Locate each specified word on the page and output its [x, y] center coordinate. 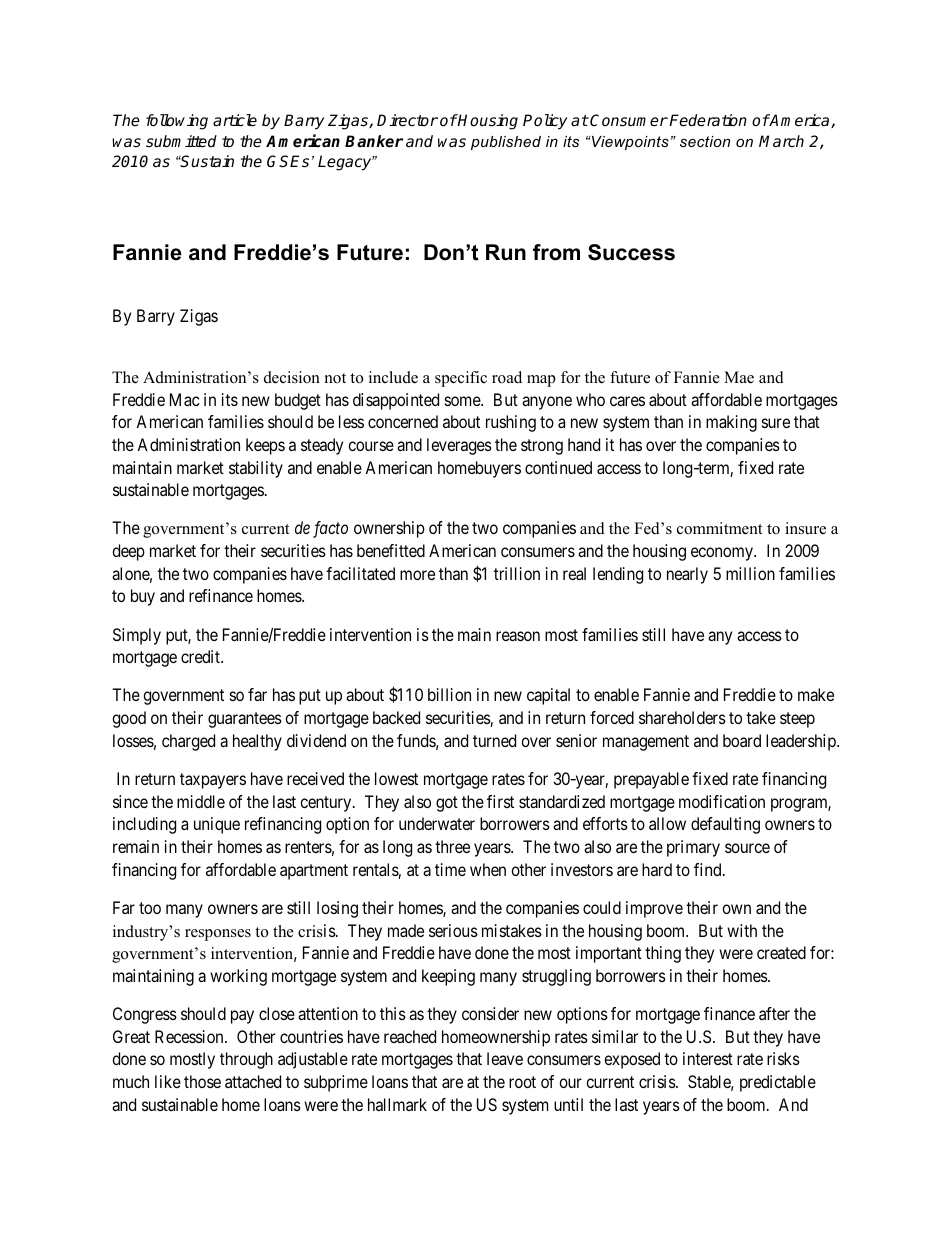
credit [201, 656]
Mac [185, 399]
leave [505, 1058]
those [202, 1081]
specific [461, 379]
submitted [181, 141]
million [750, 573]
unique [217, 825]
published [506, 143]
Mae [739, 377]
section [705, 141]
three [452, 846]
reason [518, 636]
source [747, 848]
